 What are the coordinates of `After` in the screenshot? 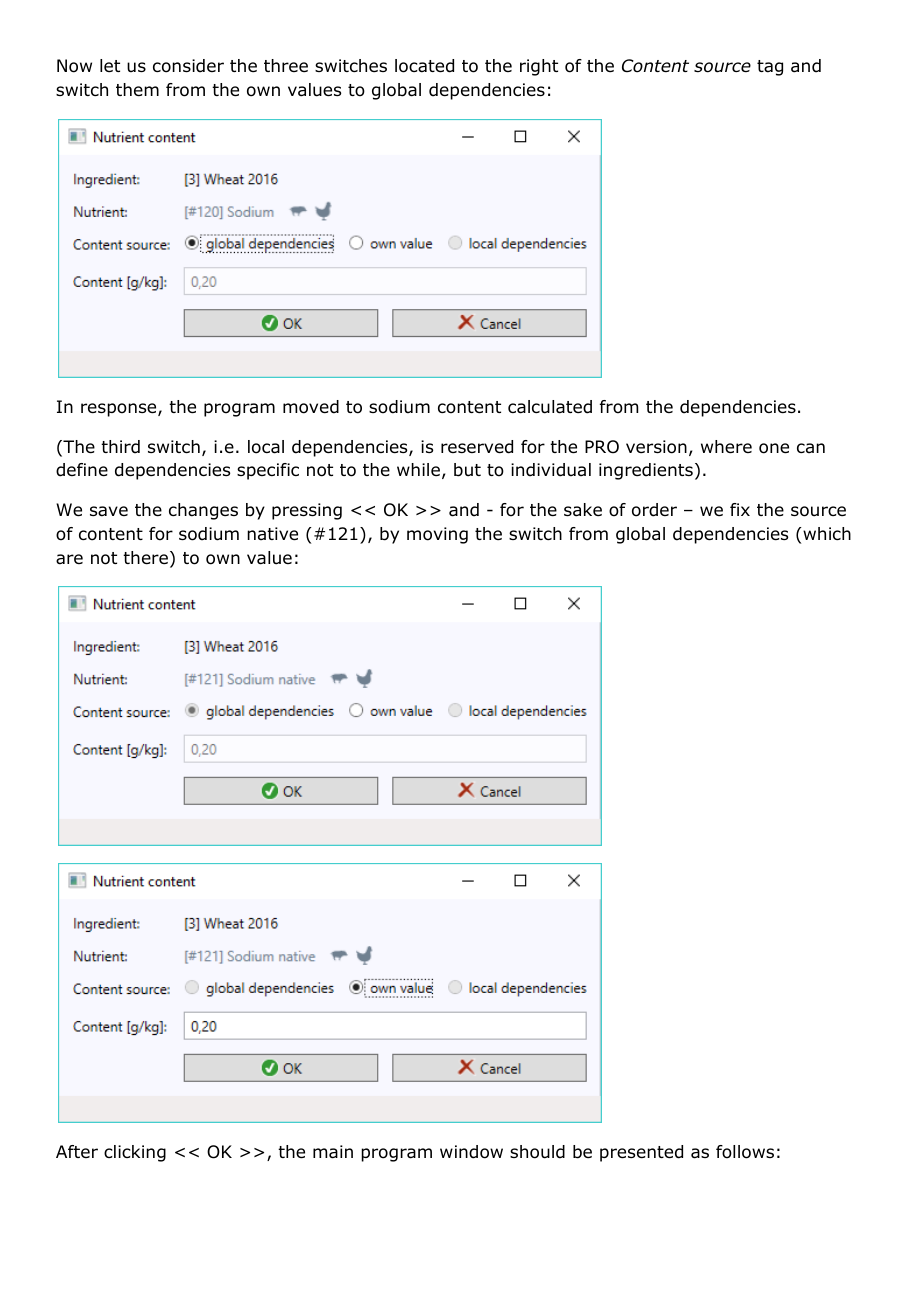 It's located at (77, 1151).
